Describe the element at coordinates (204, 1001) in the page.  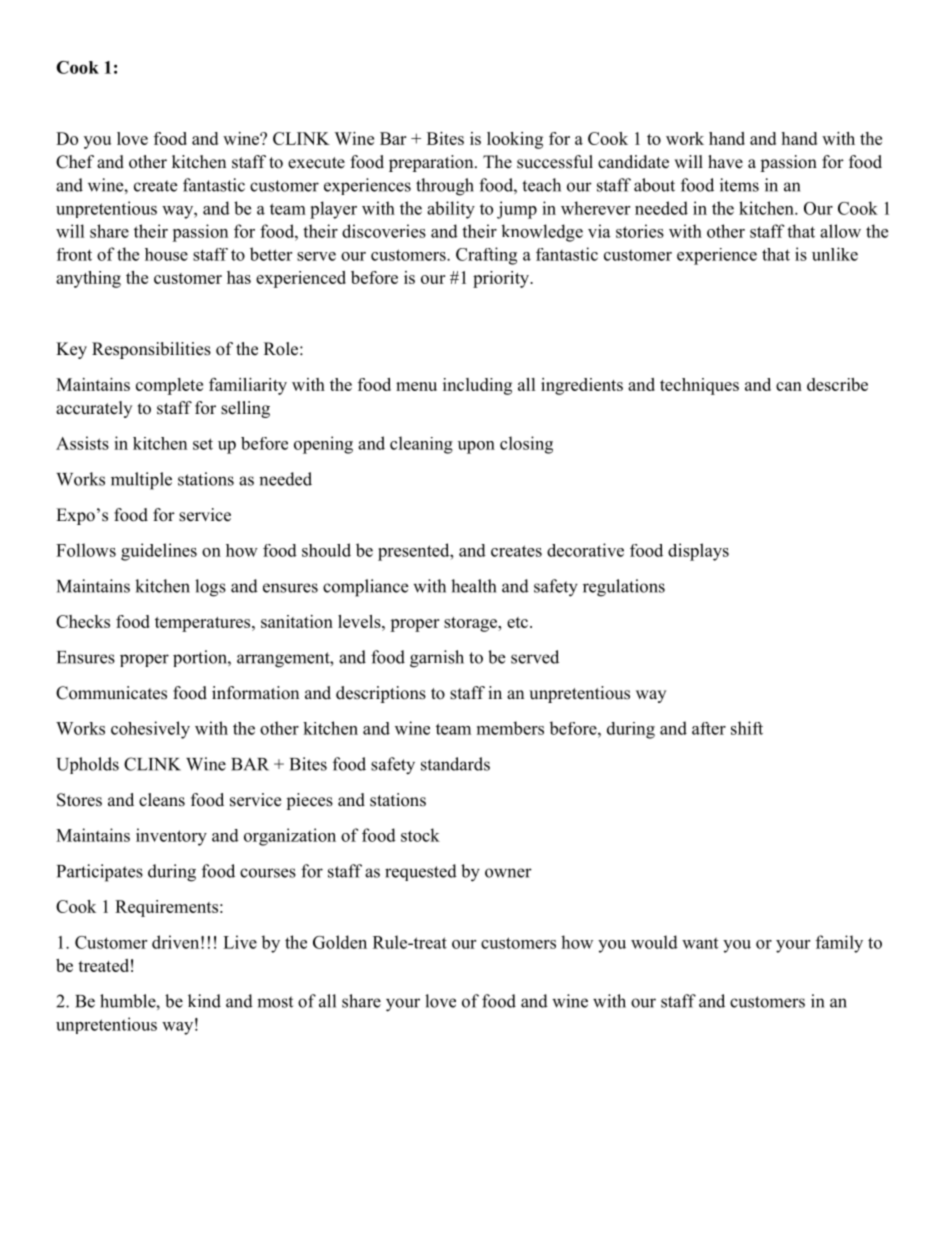
I see `kind` at that location.
